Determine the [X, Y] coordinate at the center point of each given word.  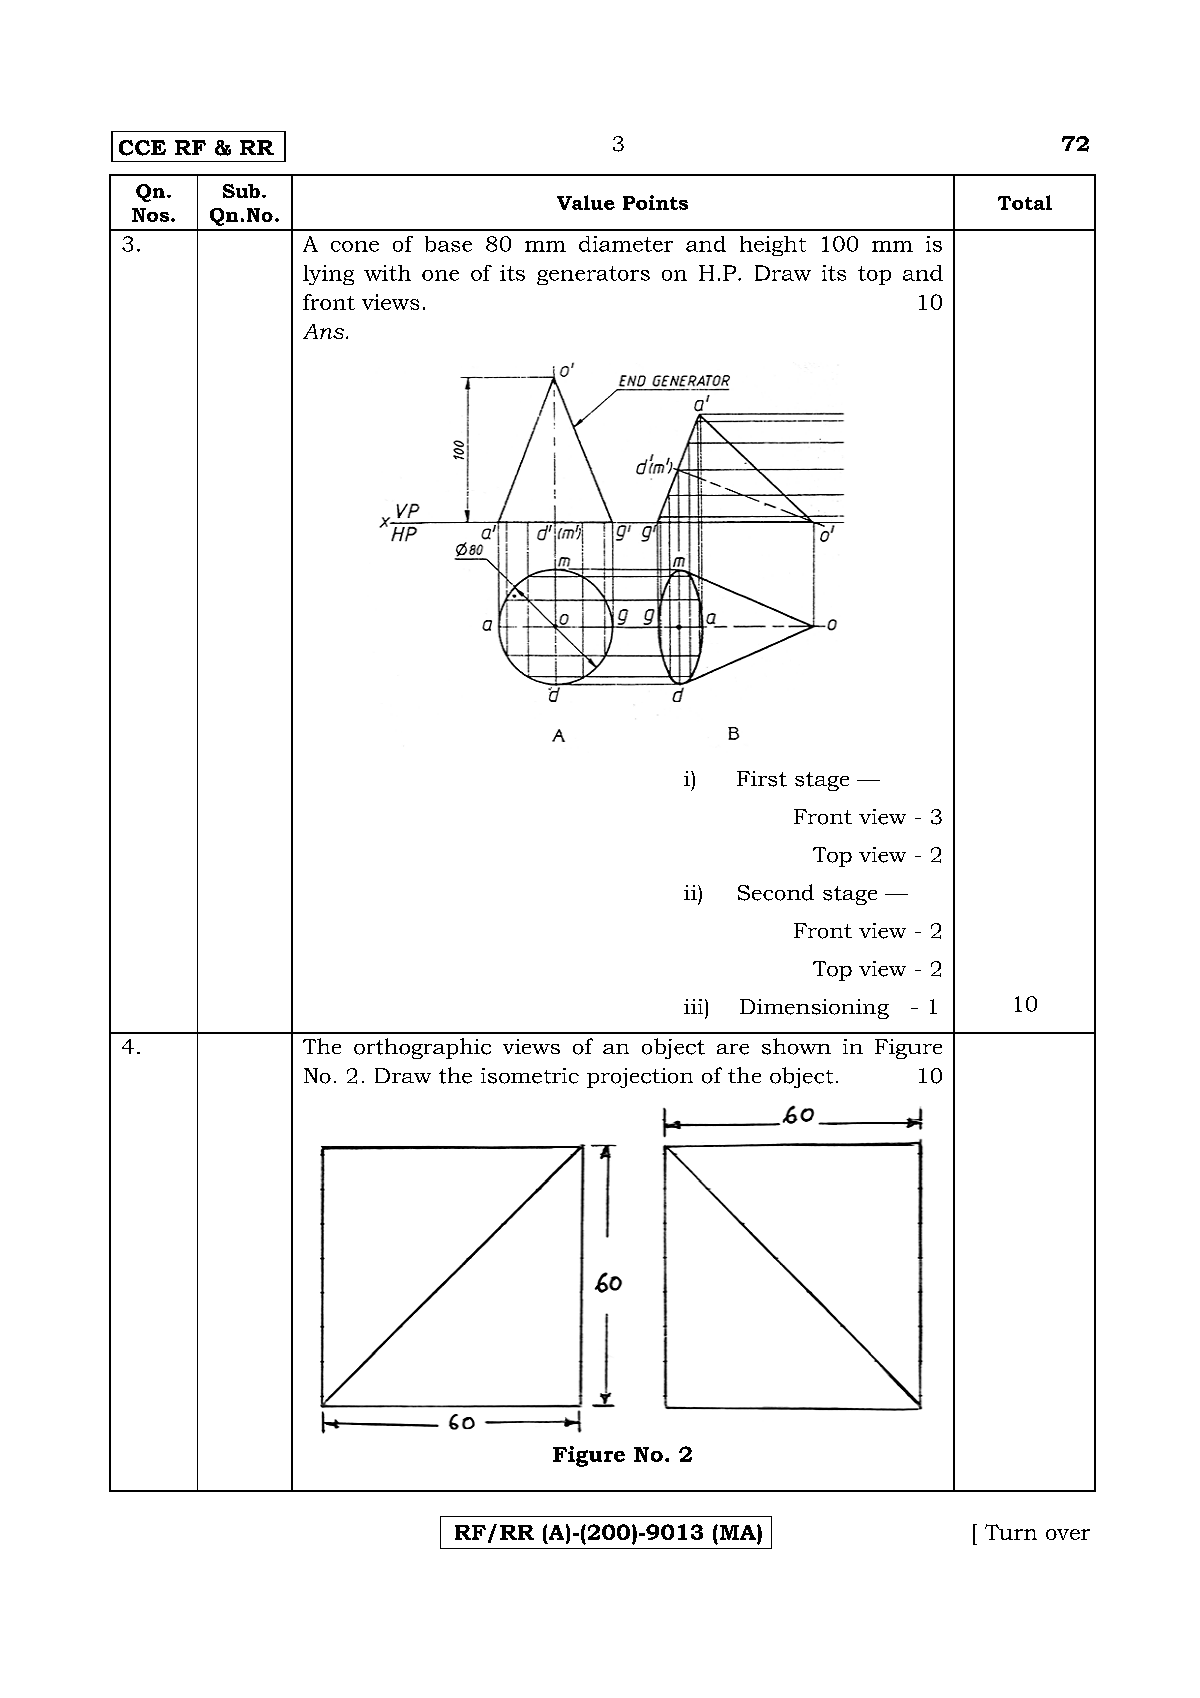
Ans [325, 331]
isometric [530, 1076]
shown [796, 1046]
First [762, 779]
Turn [1011, 1532]
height [773, 246]
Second [776, 892]
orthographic [422, 1048]
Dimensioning [814, 1009]
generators [593, 275]
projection [640, 1078]
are [733, 1049]
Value [586, 202]
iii [695, 1006]
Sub [241, 191]
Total [1025, 202]
